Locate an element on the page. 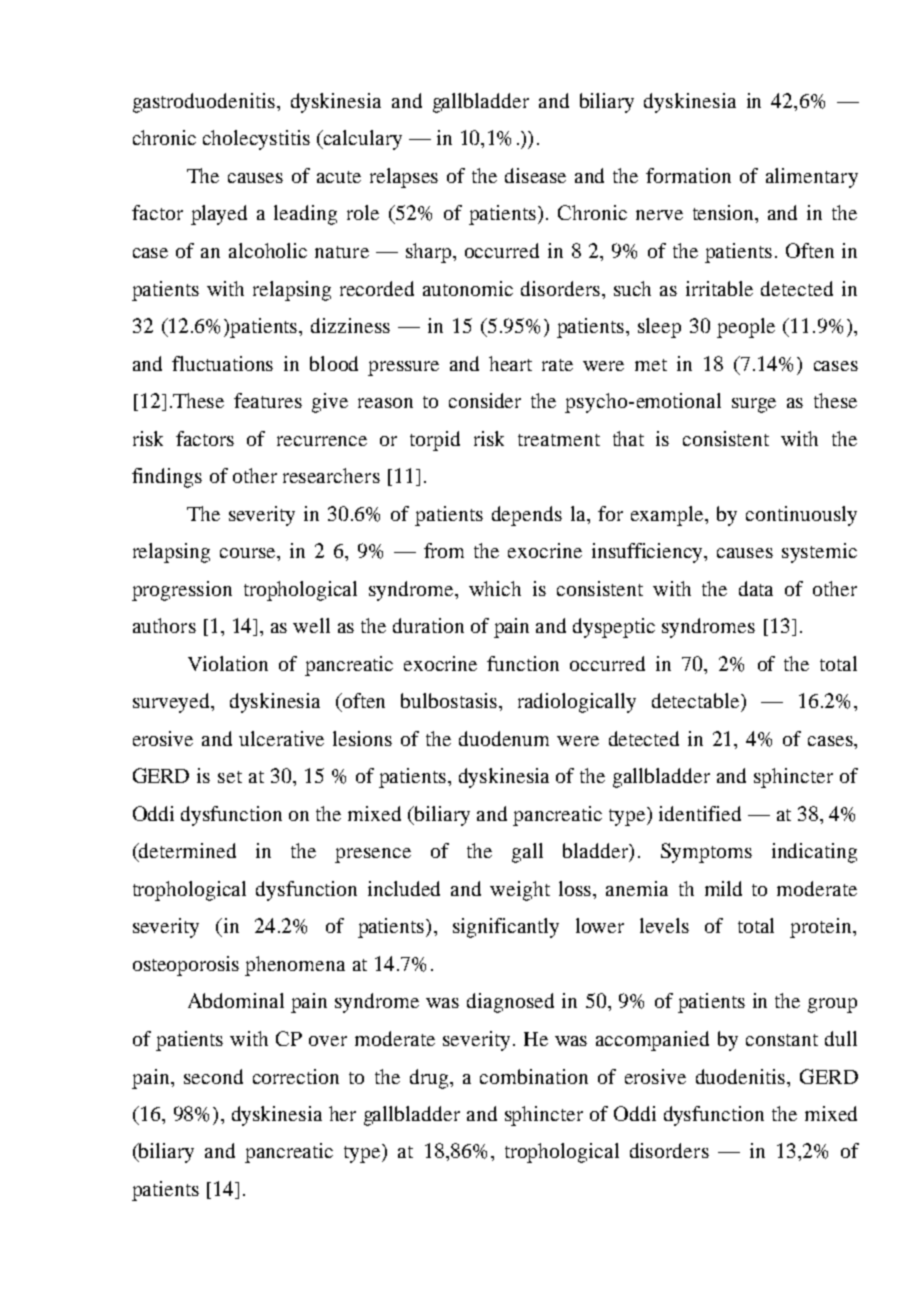 This image has width=924, height=1308. progression is located at coordinates (182, 591).
